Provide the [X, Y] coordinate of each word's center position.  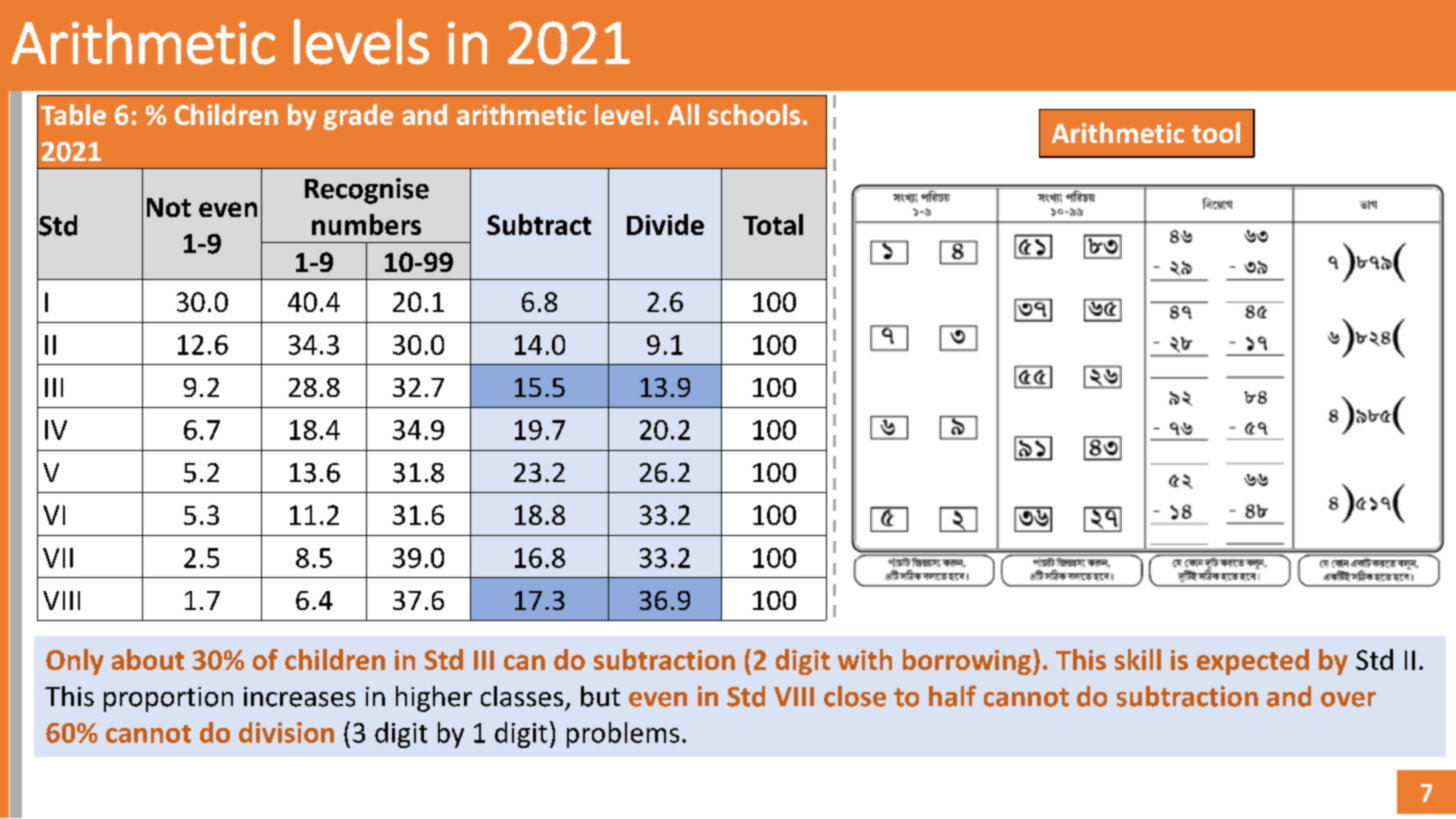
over [1348, 699]
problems [623, 735]
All [683, 114]
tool [1216, 132]
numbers [366, 224]
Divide [665, 224]
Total [773, 224]
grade [358, 117]
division [286, 732]
